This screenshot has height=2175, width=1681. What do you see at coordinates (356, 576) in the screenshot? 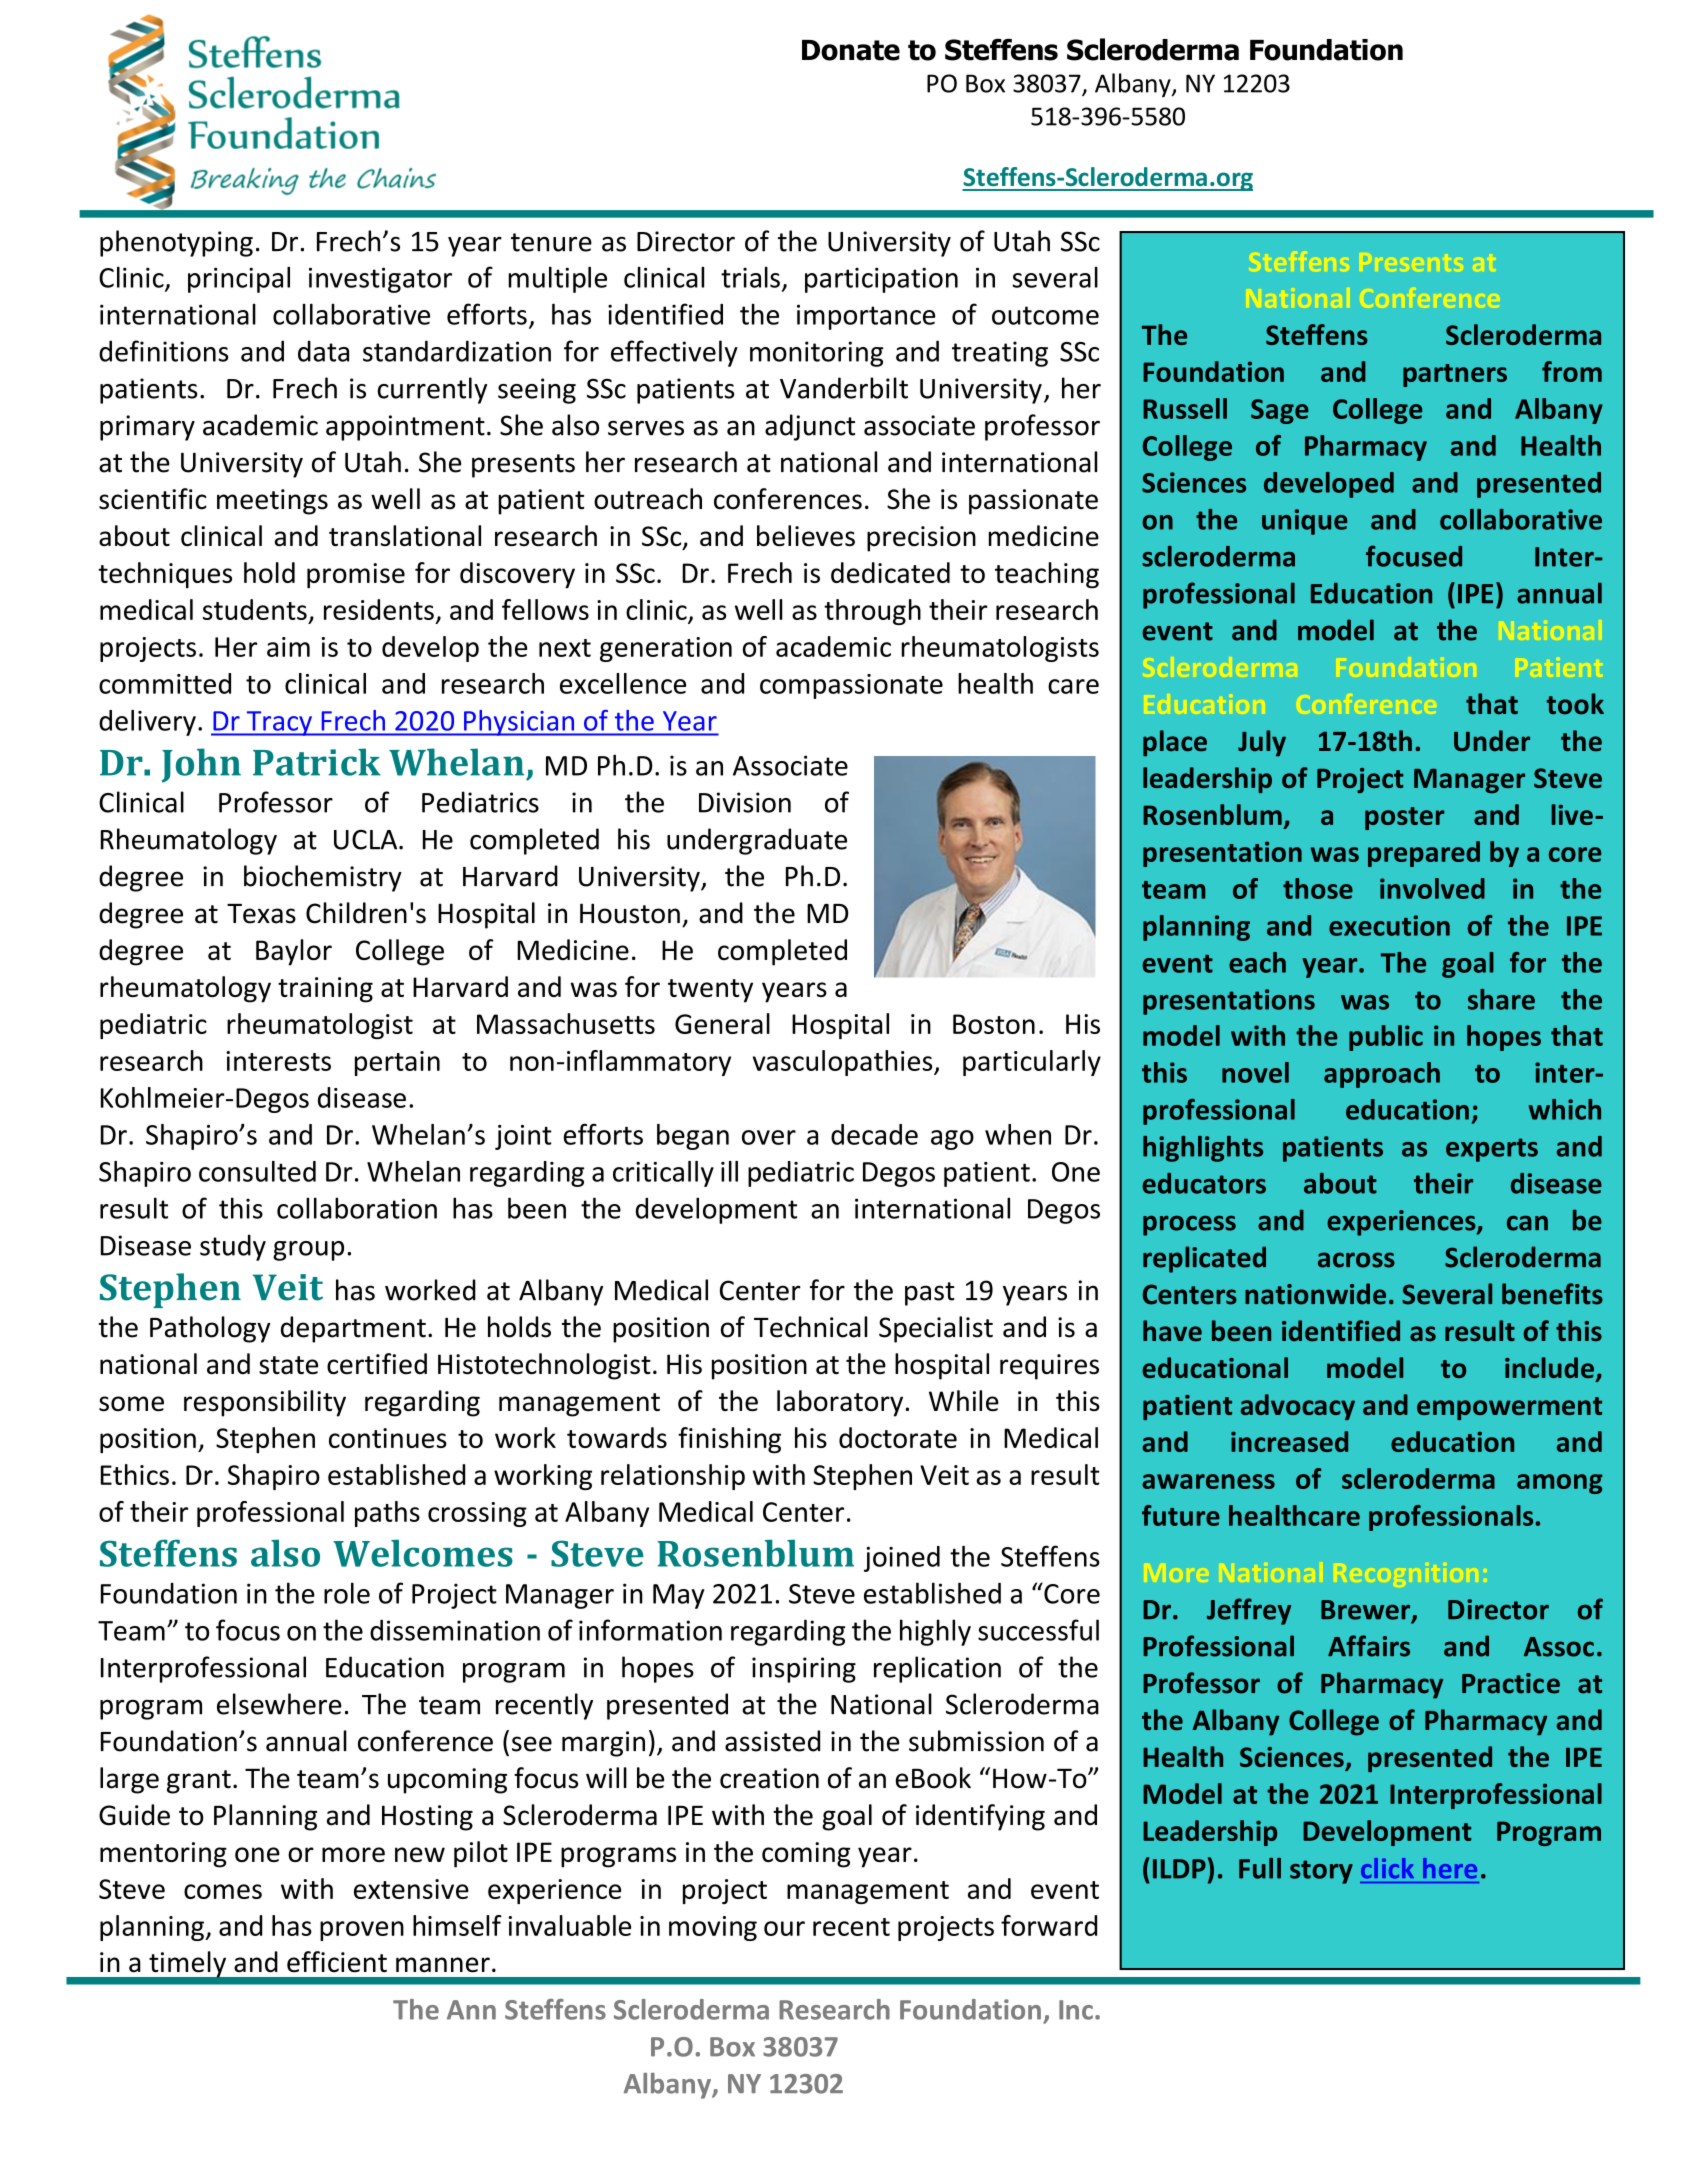
I see `promise` at bounding box center [356, 576].
